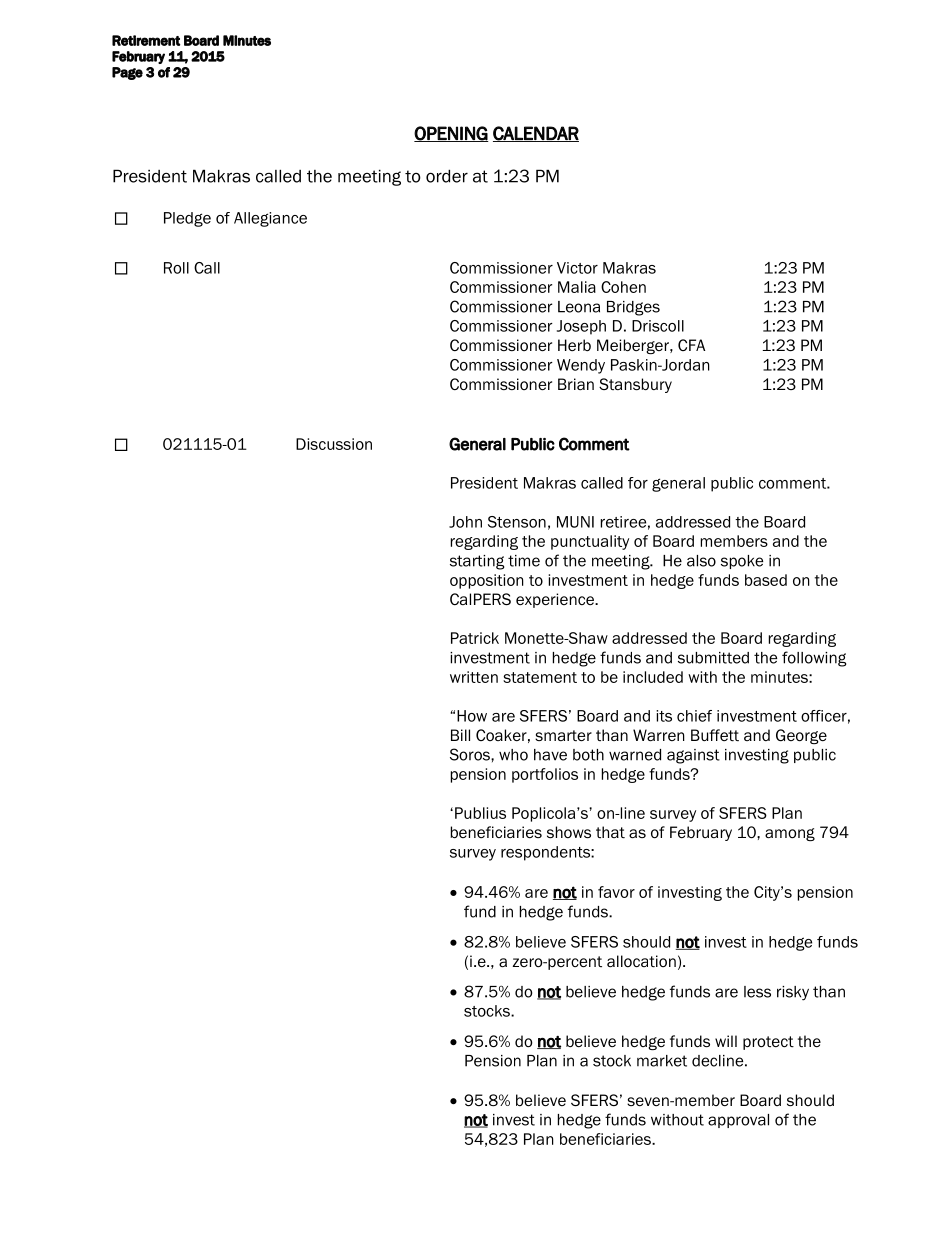 The image size is (952, 1233). Describe the element at coordinates (146, 40) in the screenshot. I see `Retirement` at that location.
